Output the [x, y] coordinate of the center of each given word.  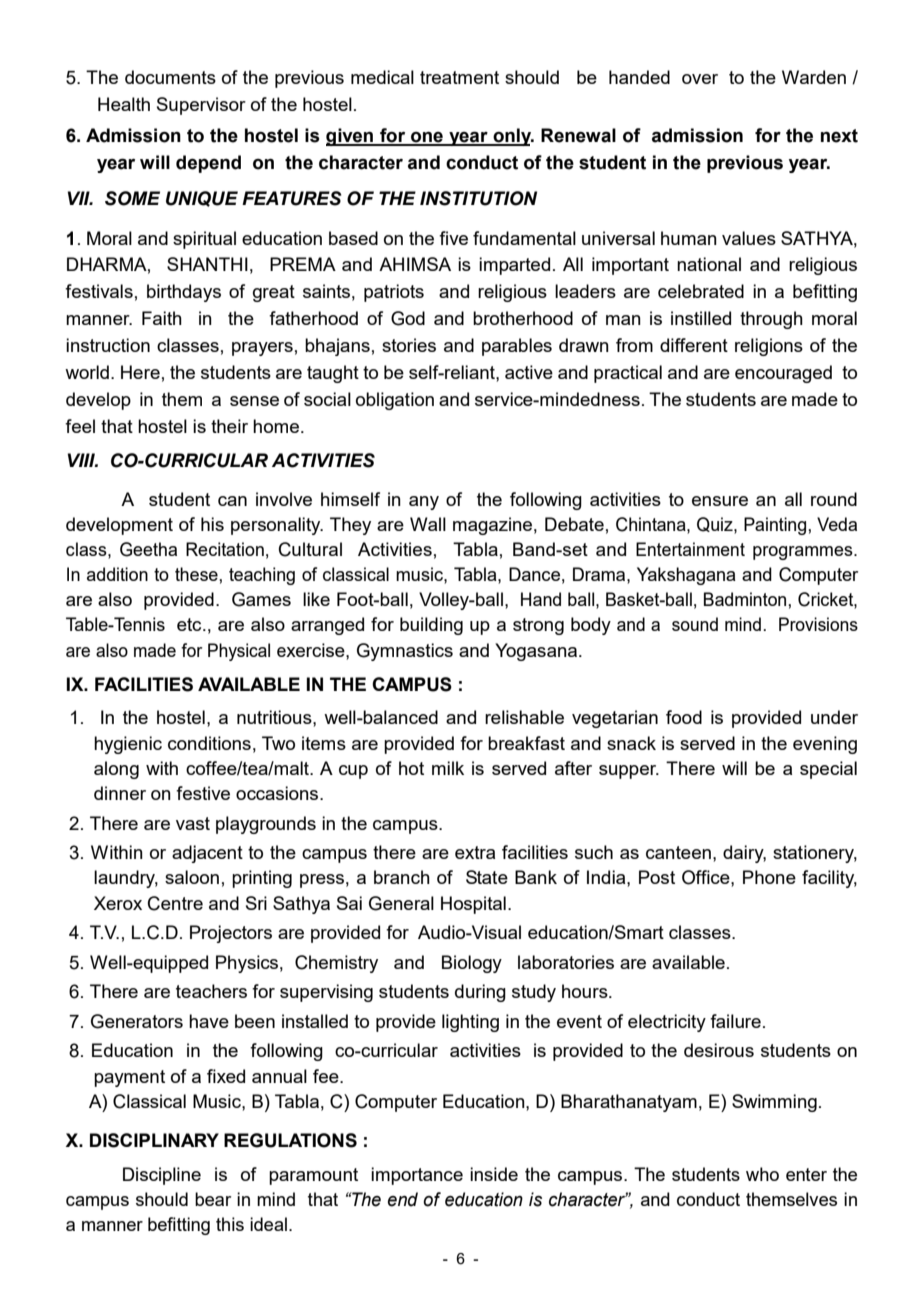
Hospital [473, 905]
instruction [108, 345]
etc [190, 624]
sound [695, 624]
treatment [459, 77]
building [431, 626]
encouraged [783, 374]
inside [494, 1174]
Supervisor [201, 106]
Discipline [162, 1176]
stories [409, 345]
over [700, 79]
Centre [175, 903]
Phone [769, 877]
